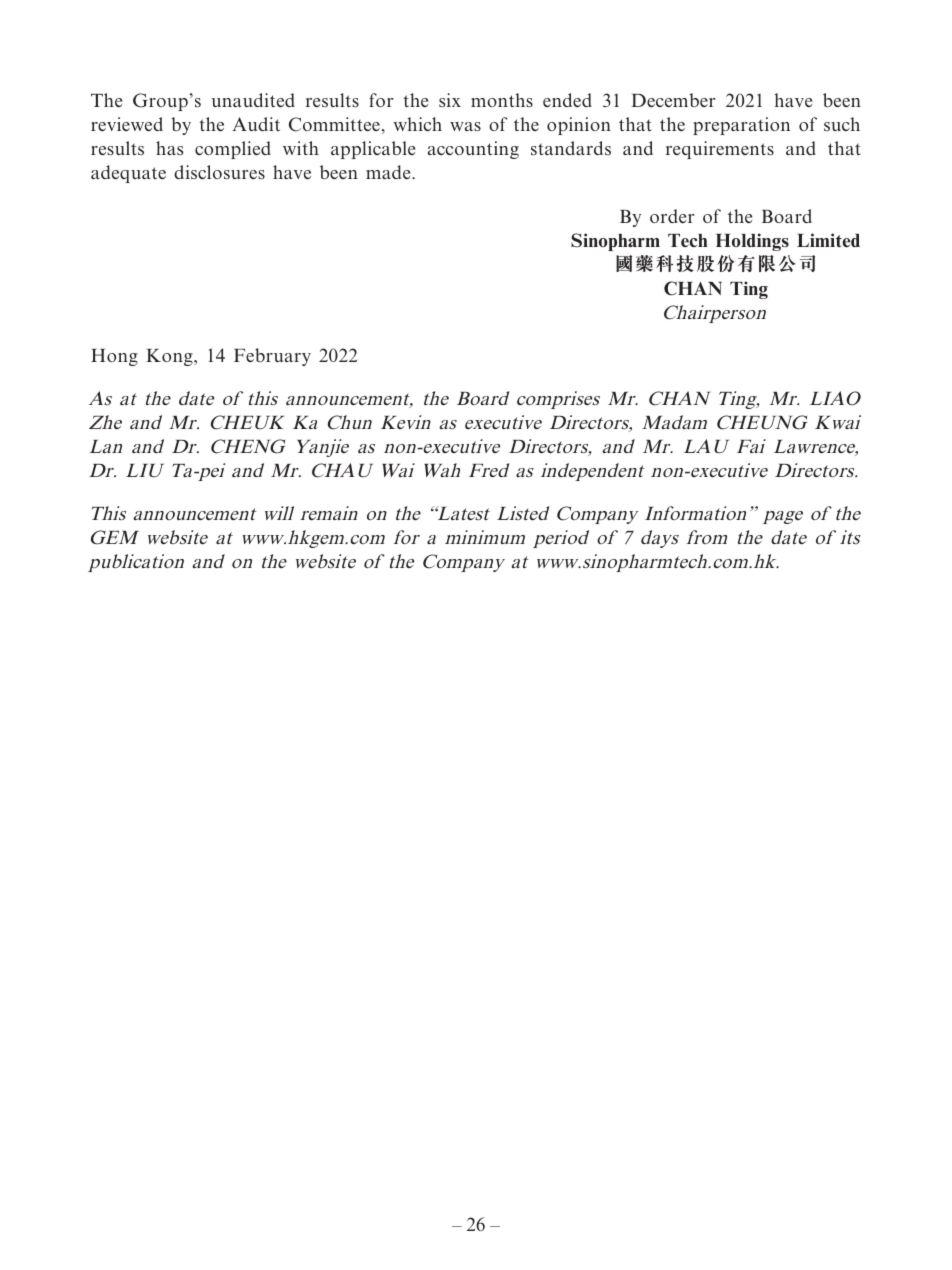 This document has height=1270, width=952. Describe the element at coordinates (114, 357) in the document. I see `Hong` at that location.
